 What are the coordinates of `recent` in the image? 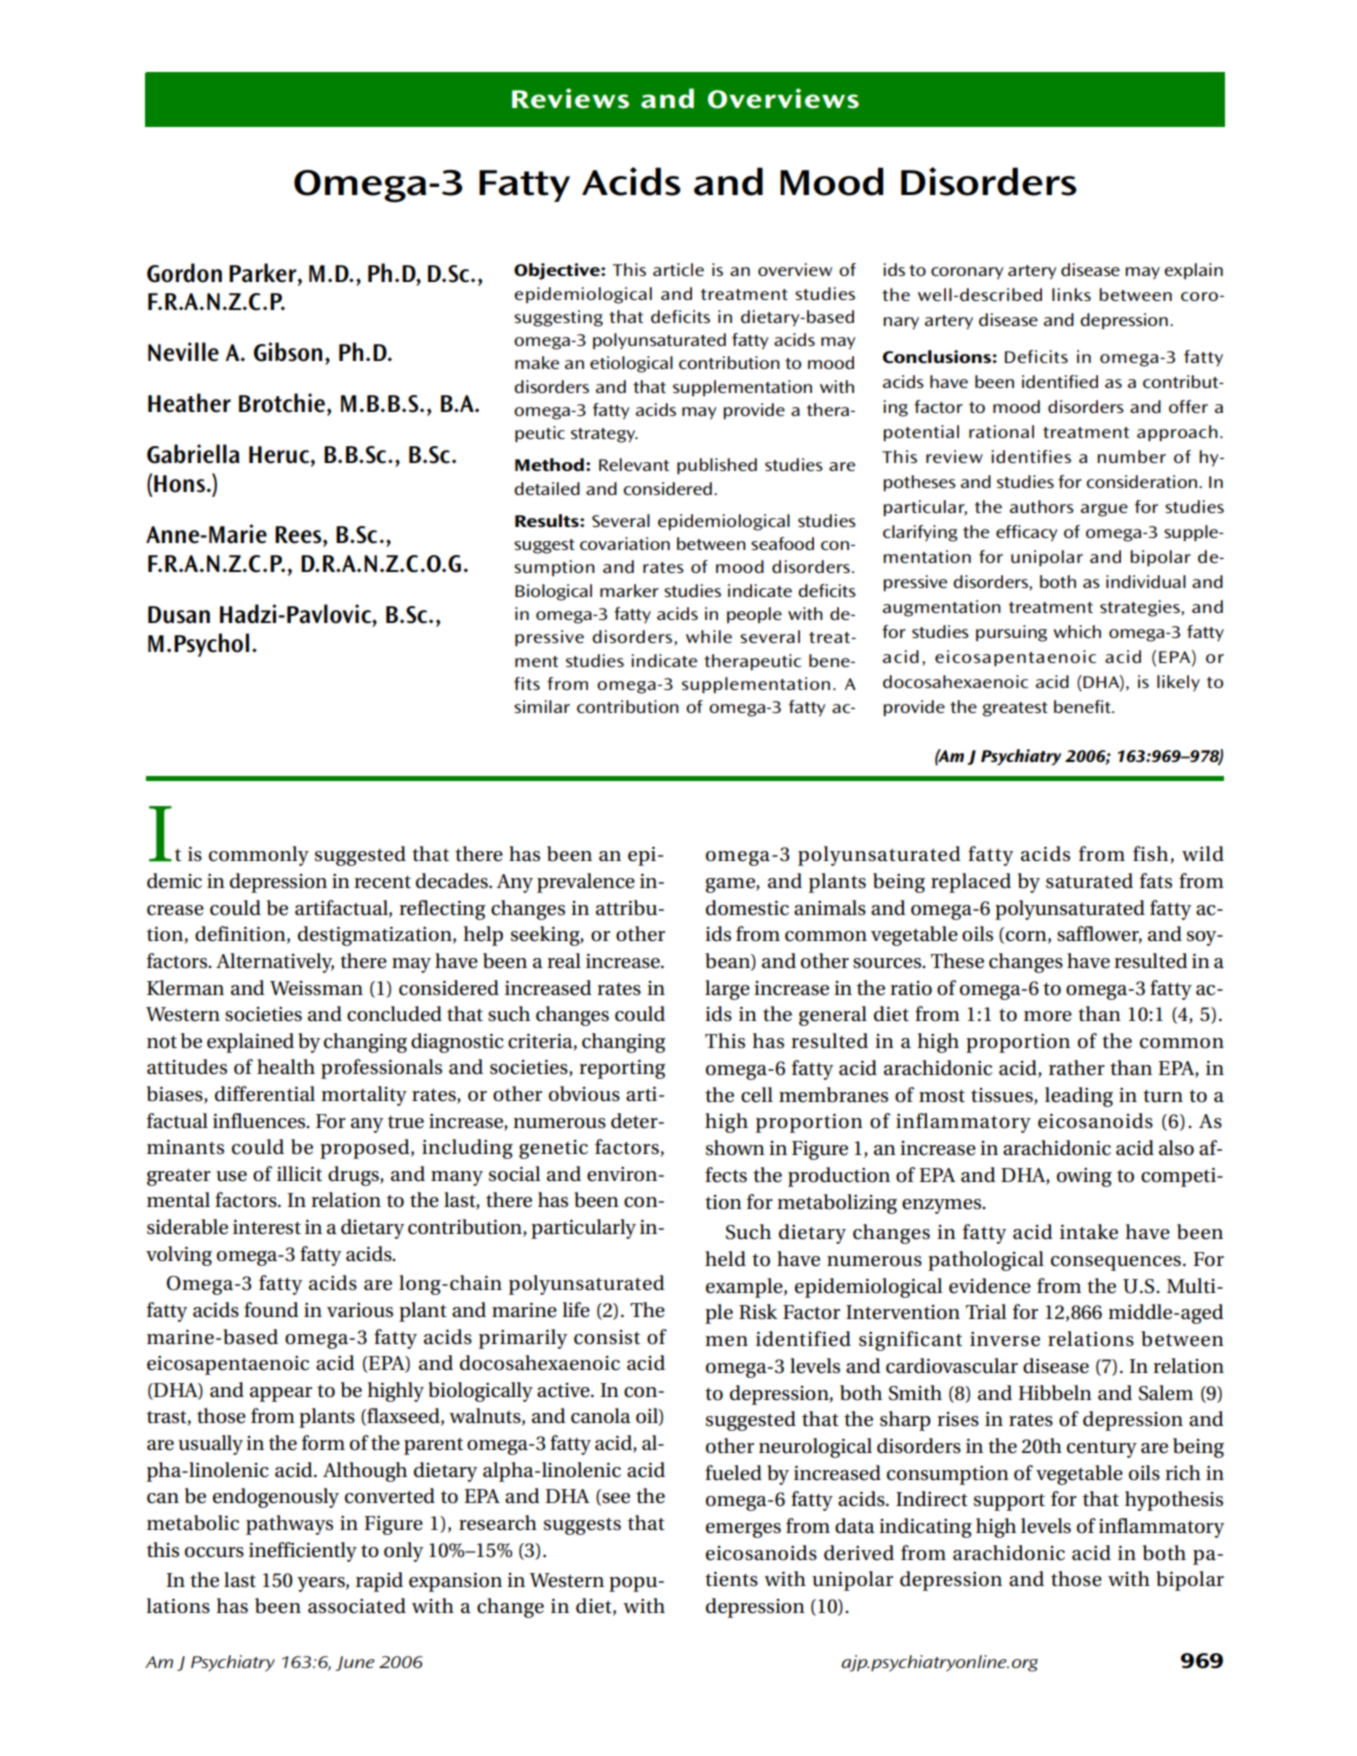 It's located at (382, 882).
